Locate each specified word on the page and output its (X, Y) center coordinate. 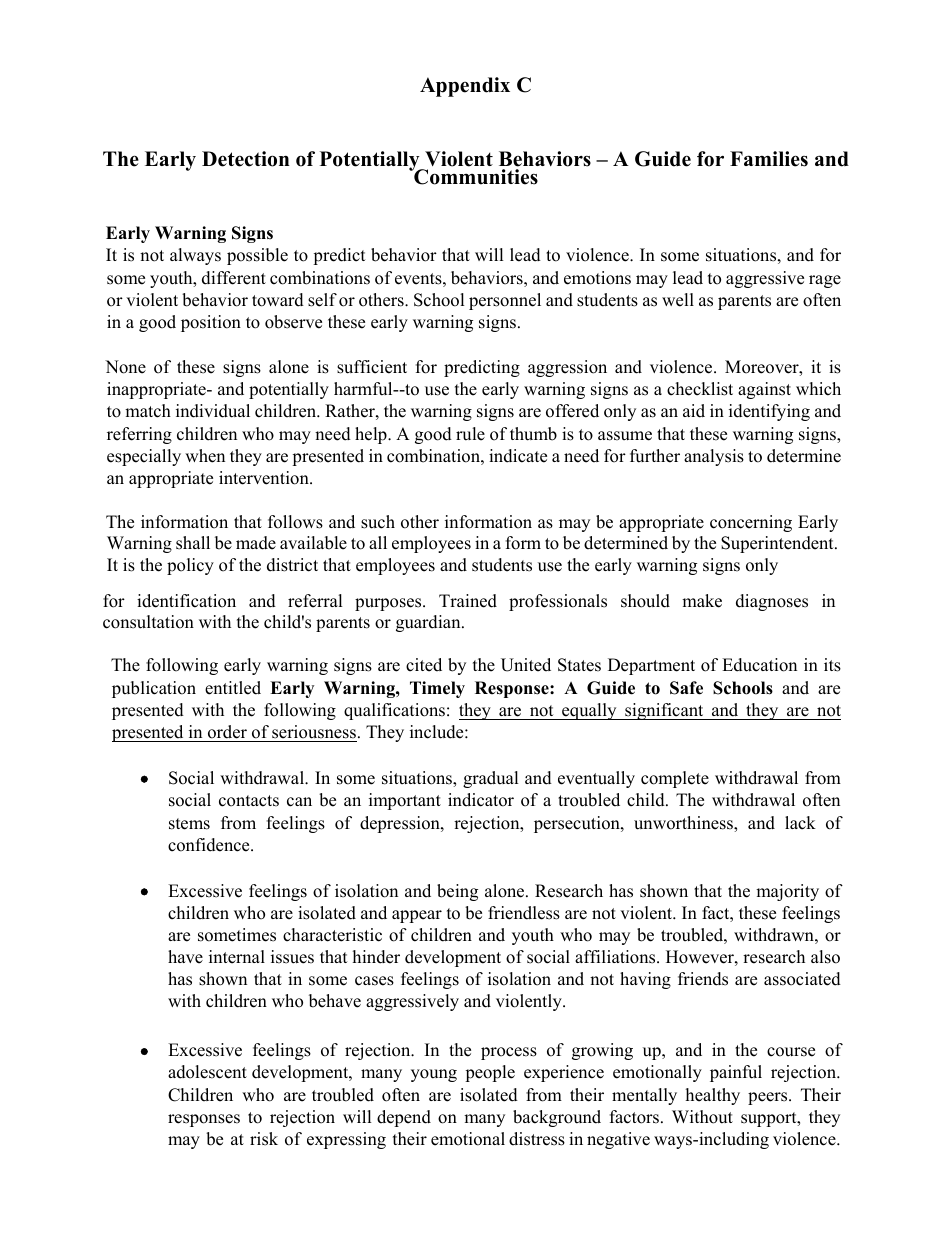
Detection (246, 159)
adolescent (207, 1072)
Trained (468, 601)
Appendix (465, 87)
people (490, 1073)
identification (186, 601)
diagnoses (772, 602)
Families (769, 159)
